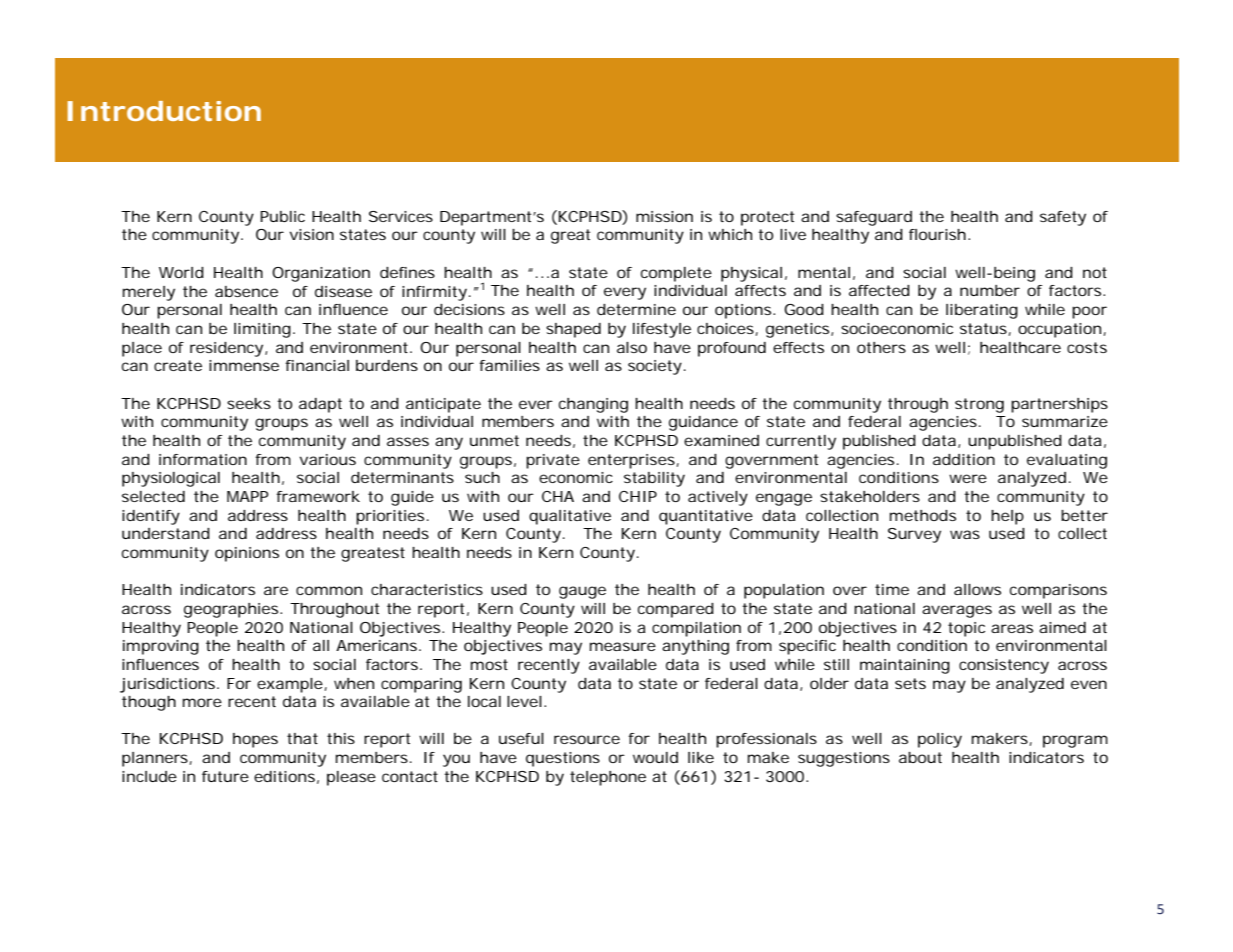 Image resolution: width=1233 pixels, height=952 pixels. Describe the element at coordinates (164, 111) in the page. I see `Introduction` at that location.
